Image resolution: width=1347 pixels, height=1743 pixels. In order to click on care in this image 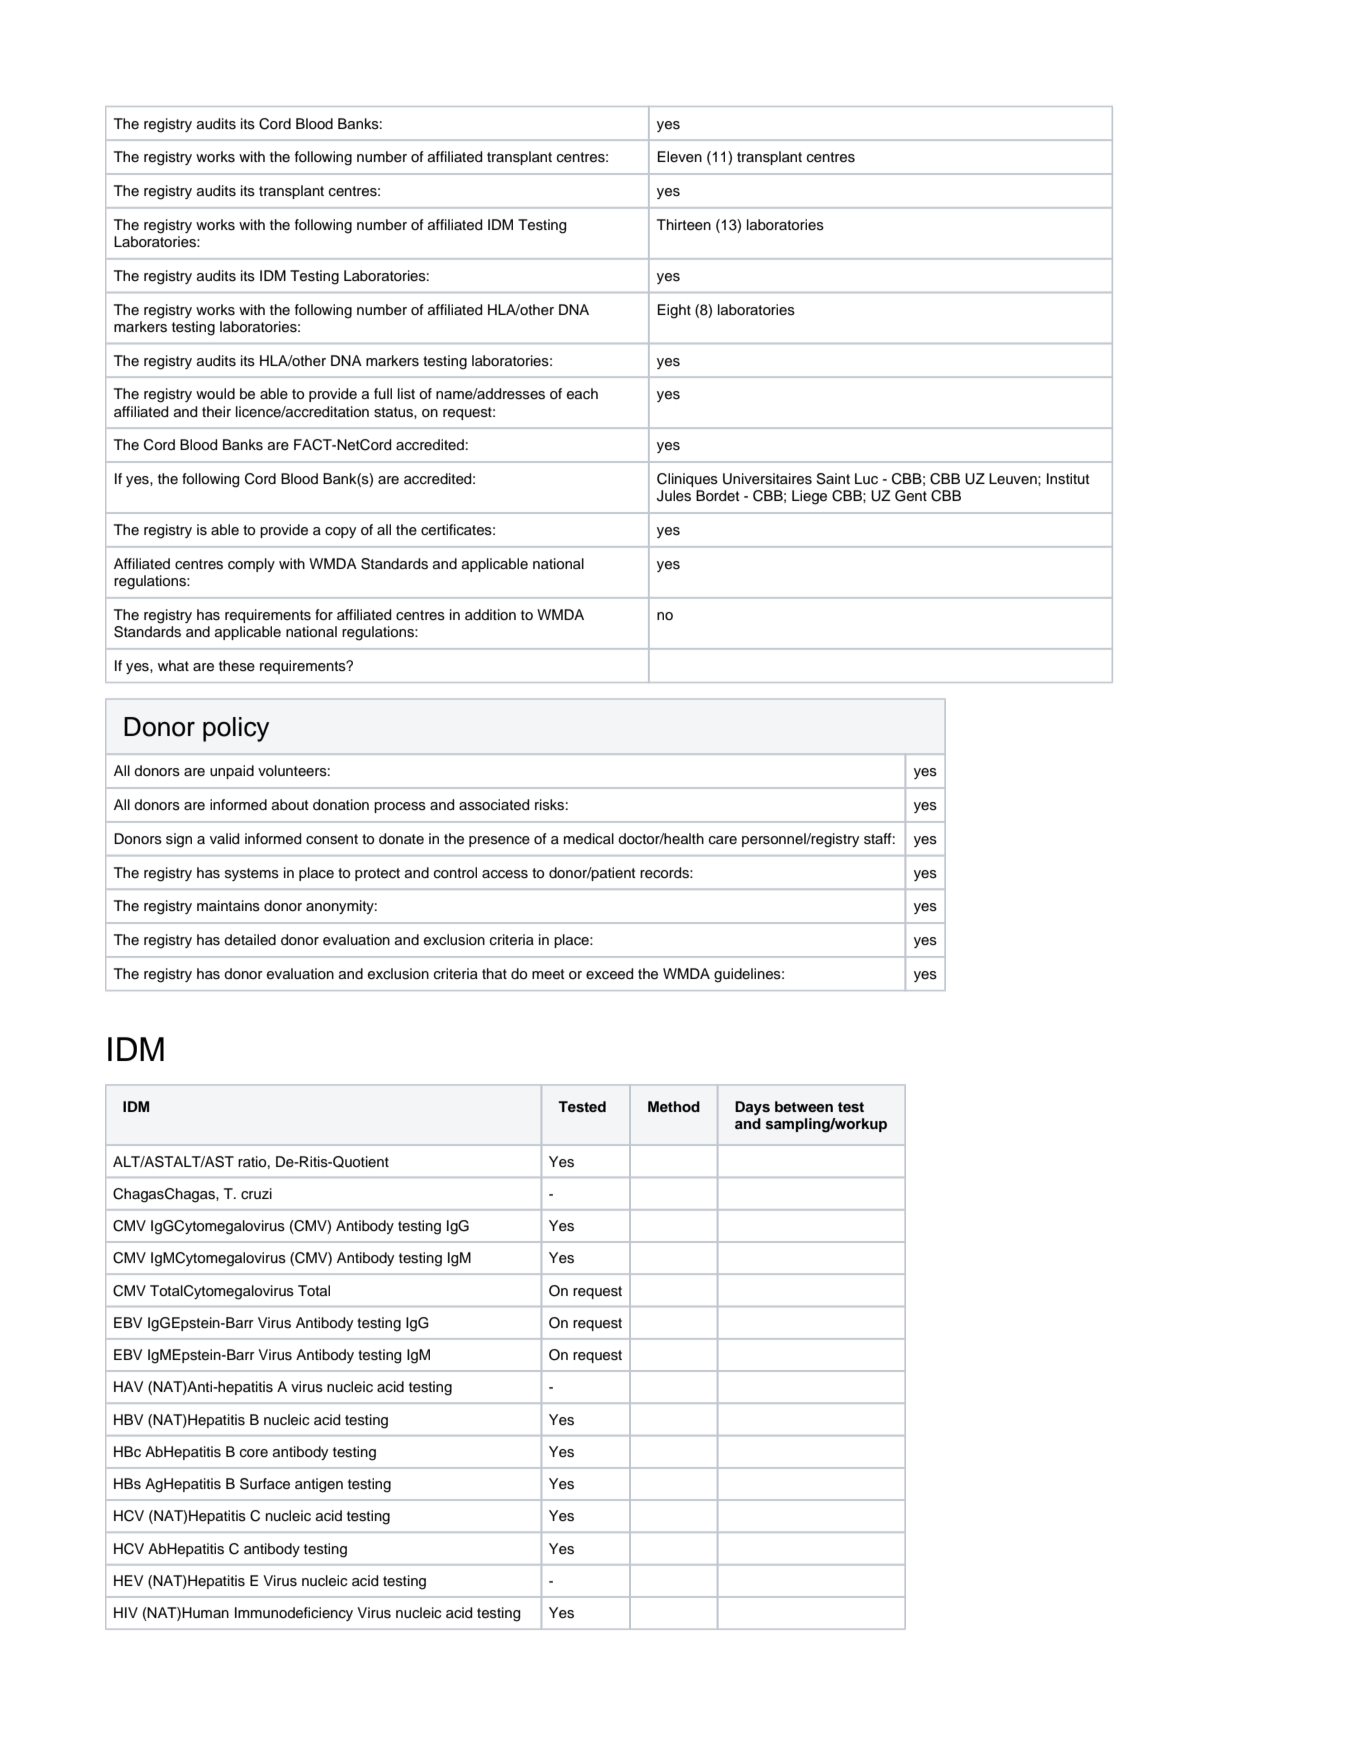, I will do `click(723, 840)`.
